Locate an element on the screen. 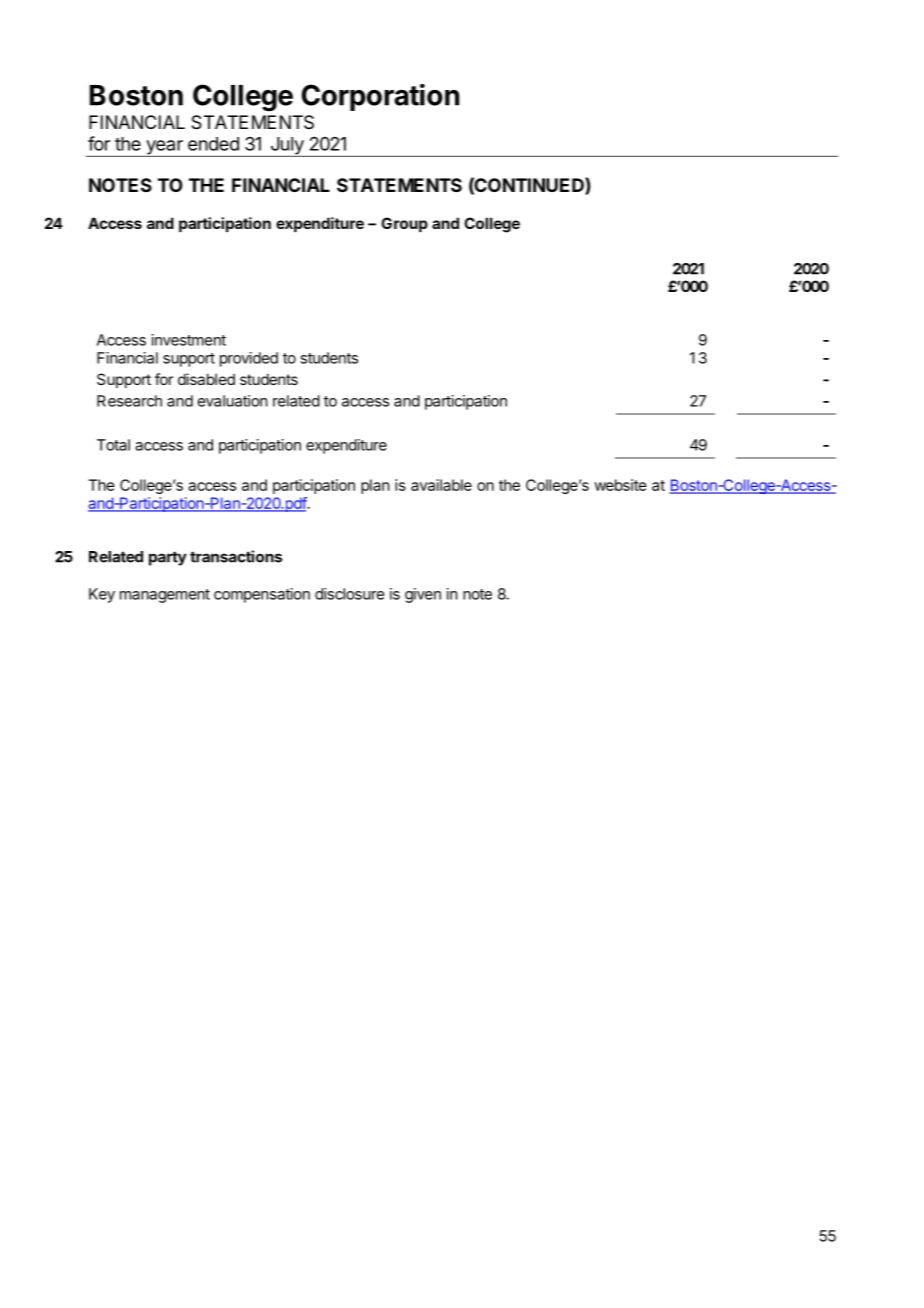 This screenshot has height=1308, width=924. provided is located at coordinates (249, 359).
